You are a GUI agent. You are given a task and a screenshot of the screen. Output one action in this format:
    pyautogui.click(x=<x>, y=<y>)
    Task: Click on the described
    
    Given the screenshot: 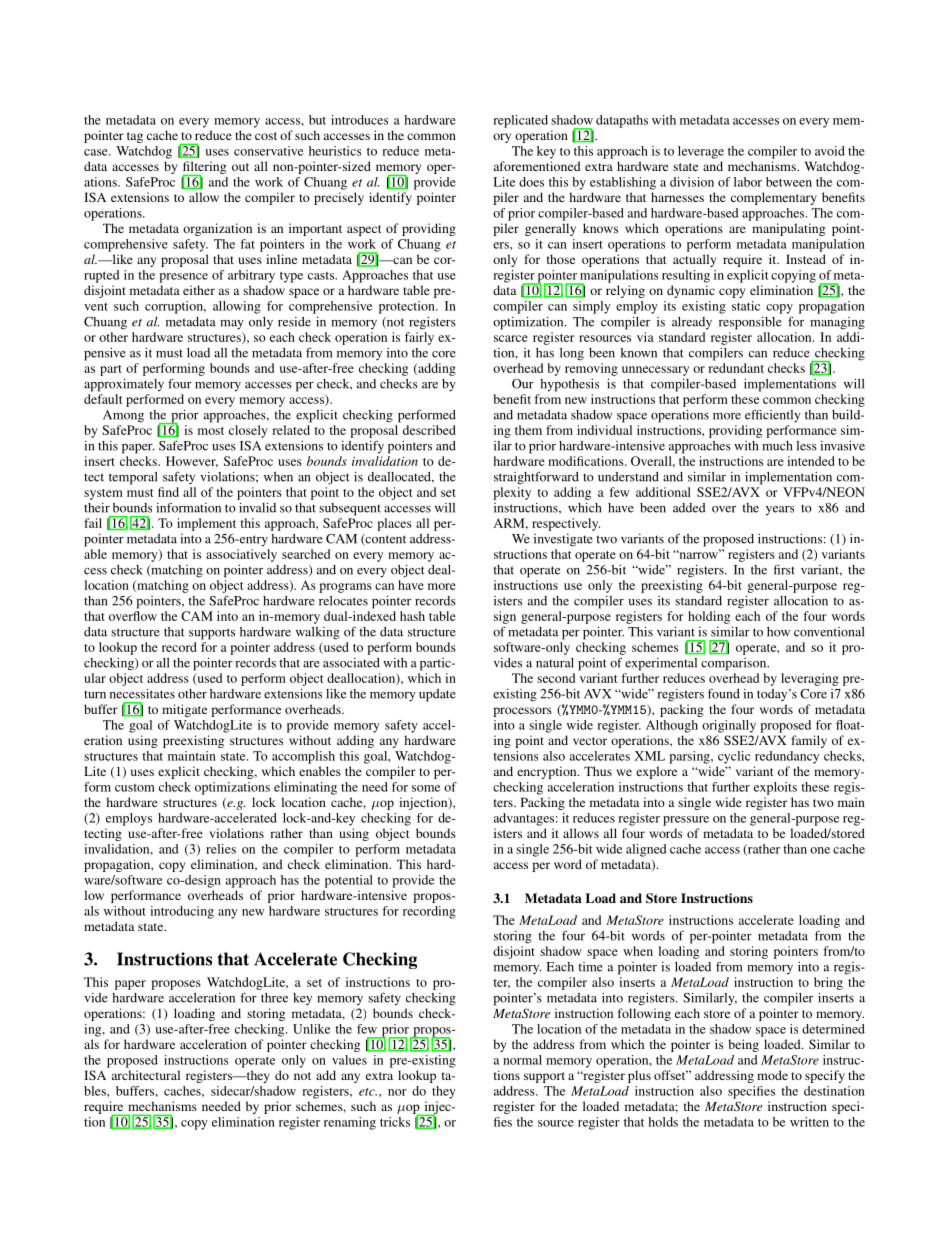 What is the action you would take?
    pyautogui.click(x=429, y=430)
